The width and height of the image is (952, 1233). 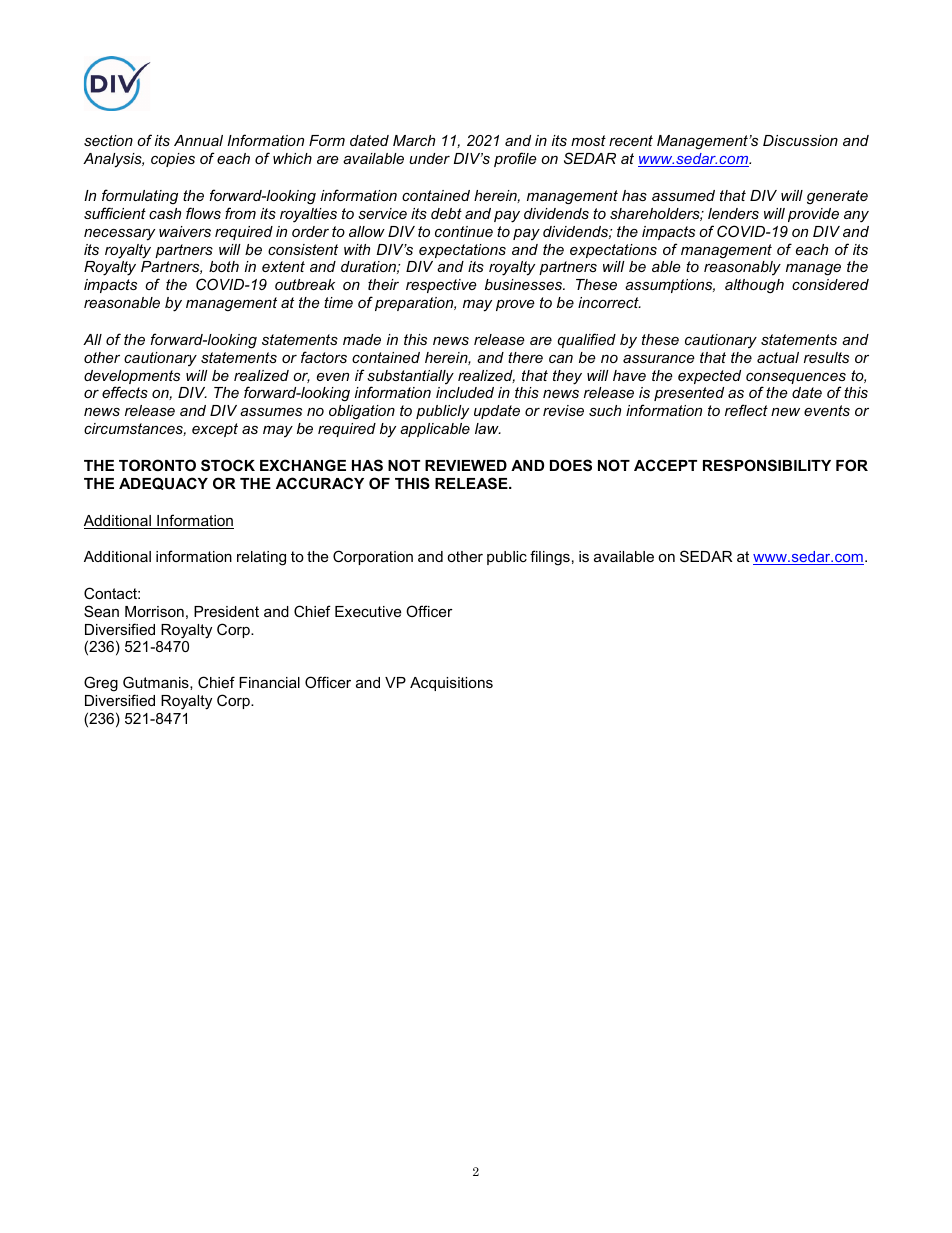 I want to click on Financial, so click(x=269, y=682).
